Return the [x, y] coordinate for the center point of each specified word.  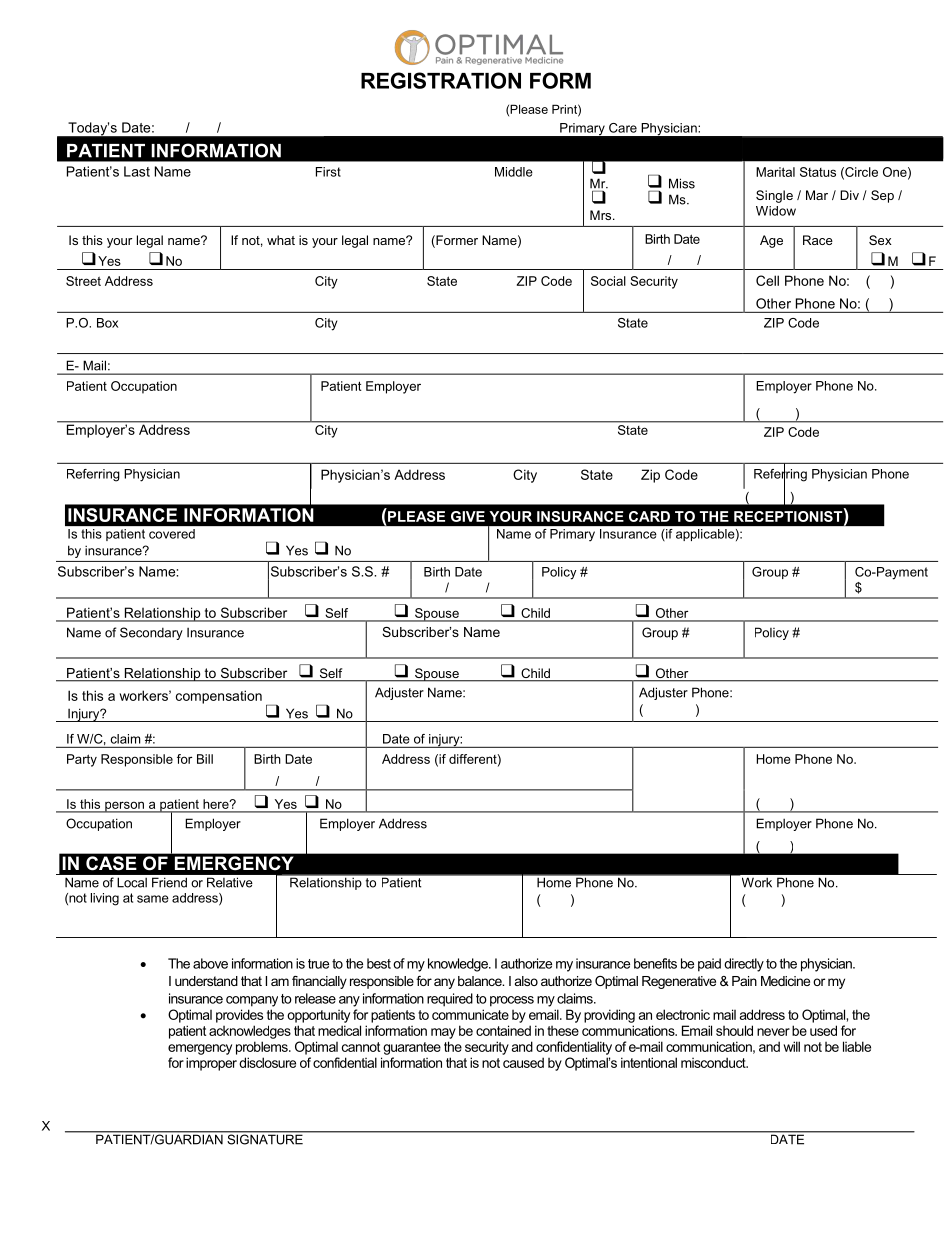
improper [211, 1064]
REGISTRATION [441, 80]
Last [137, 171]
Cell [767, 280]
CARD [649, 516]
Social [608, 281]
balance [481, 981]
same [153, 899]
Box [107, 323]
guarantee [412, 1048]
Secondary [151, 633]
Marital [775, 172]
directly [744, 965]
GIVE [468, 516]
